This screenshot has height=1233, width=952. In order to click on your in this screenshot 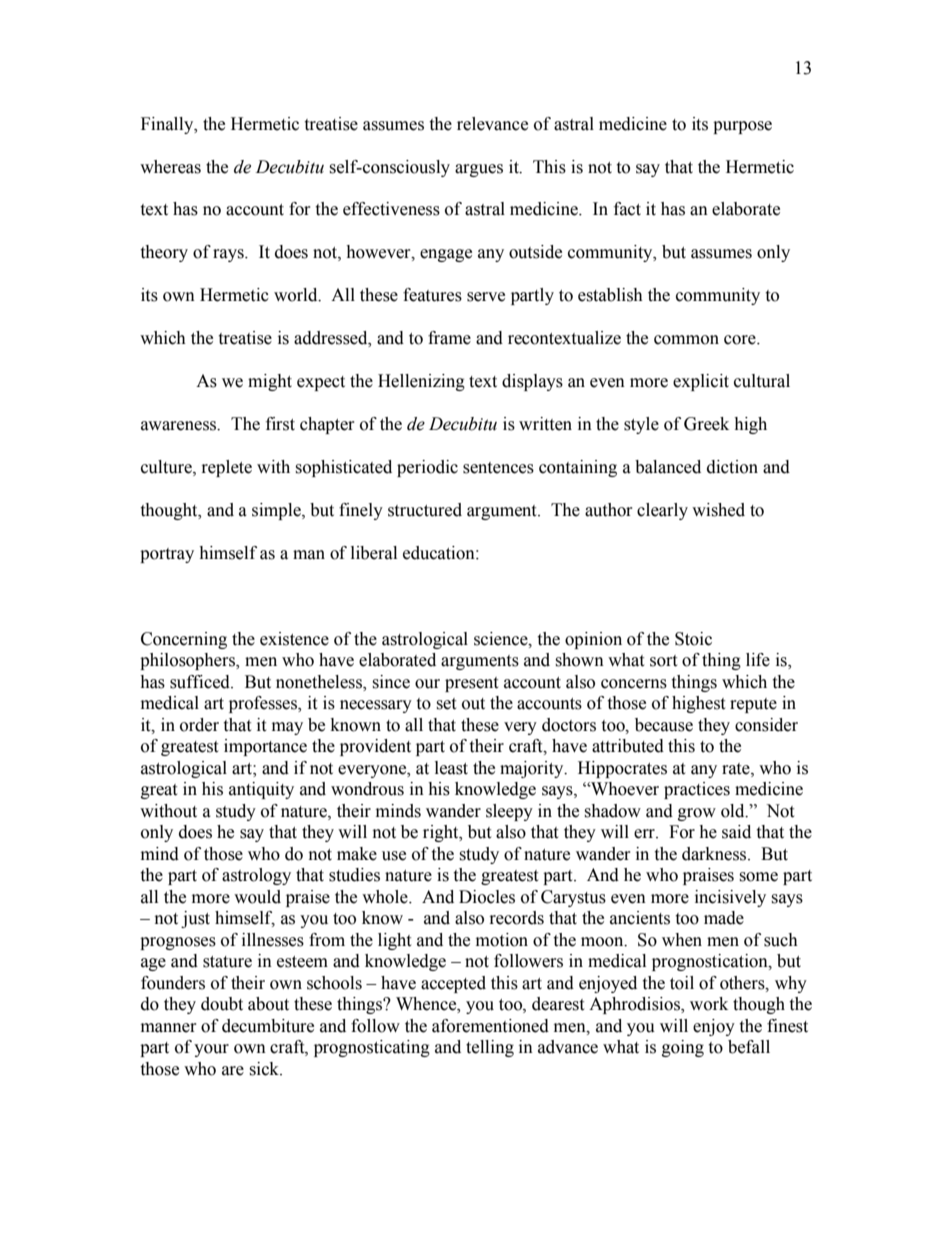, I will do `click(211, 1050)`.
